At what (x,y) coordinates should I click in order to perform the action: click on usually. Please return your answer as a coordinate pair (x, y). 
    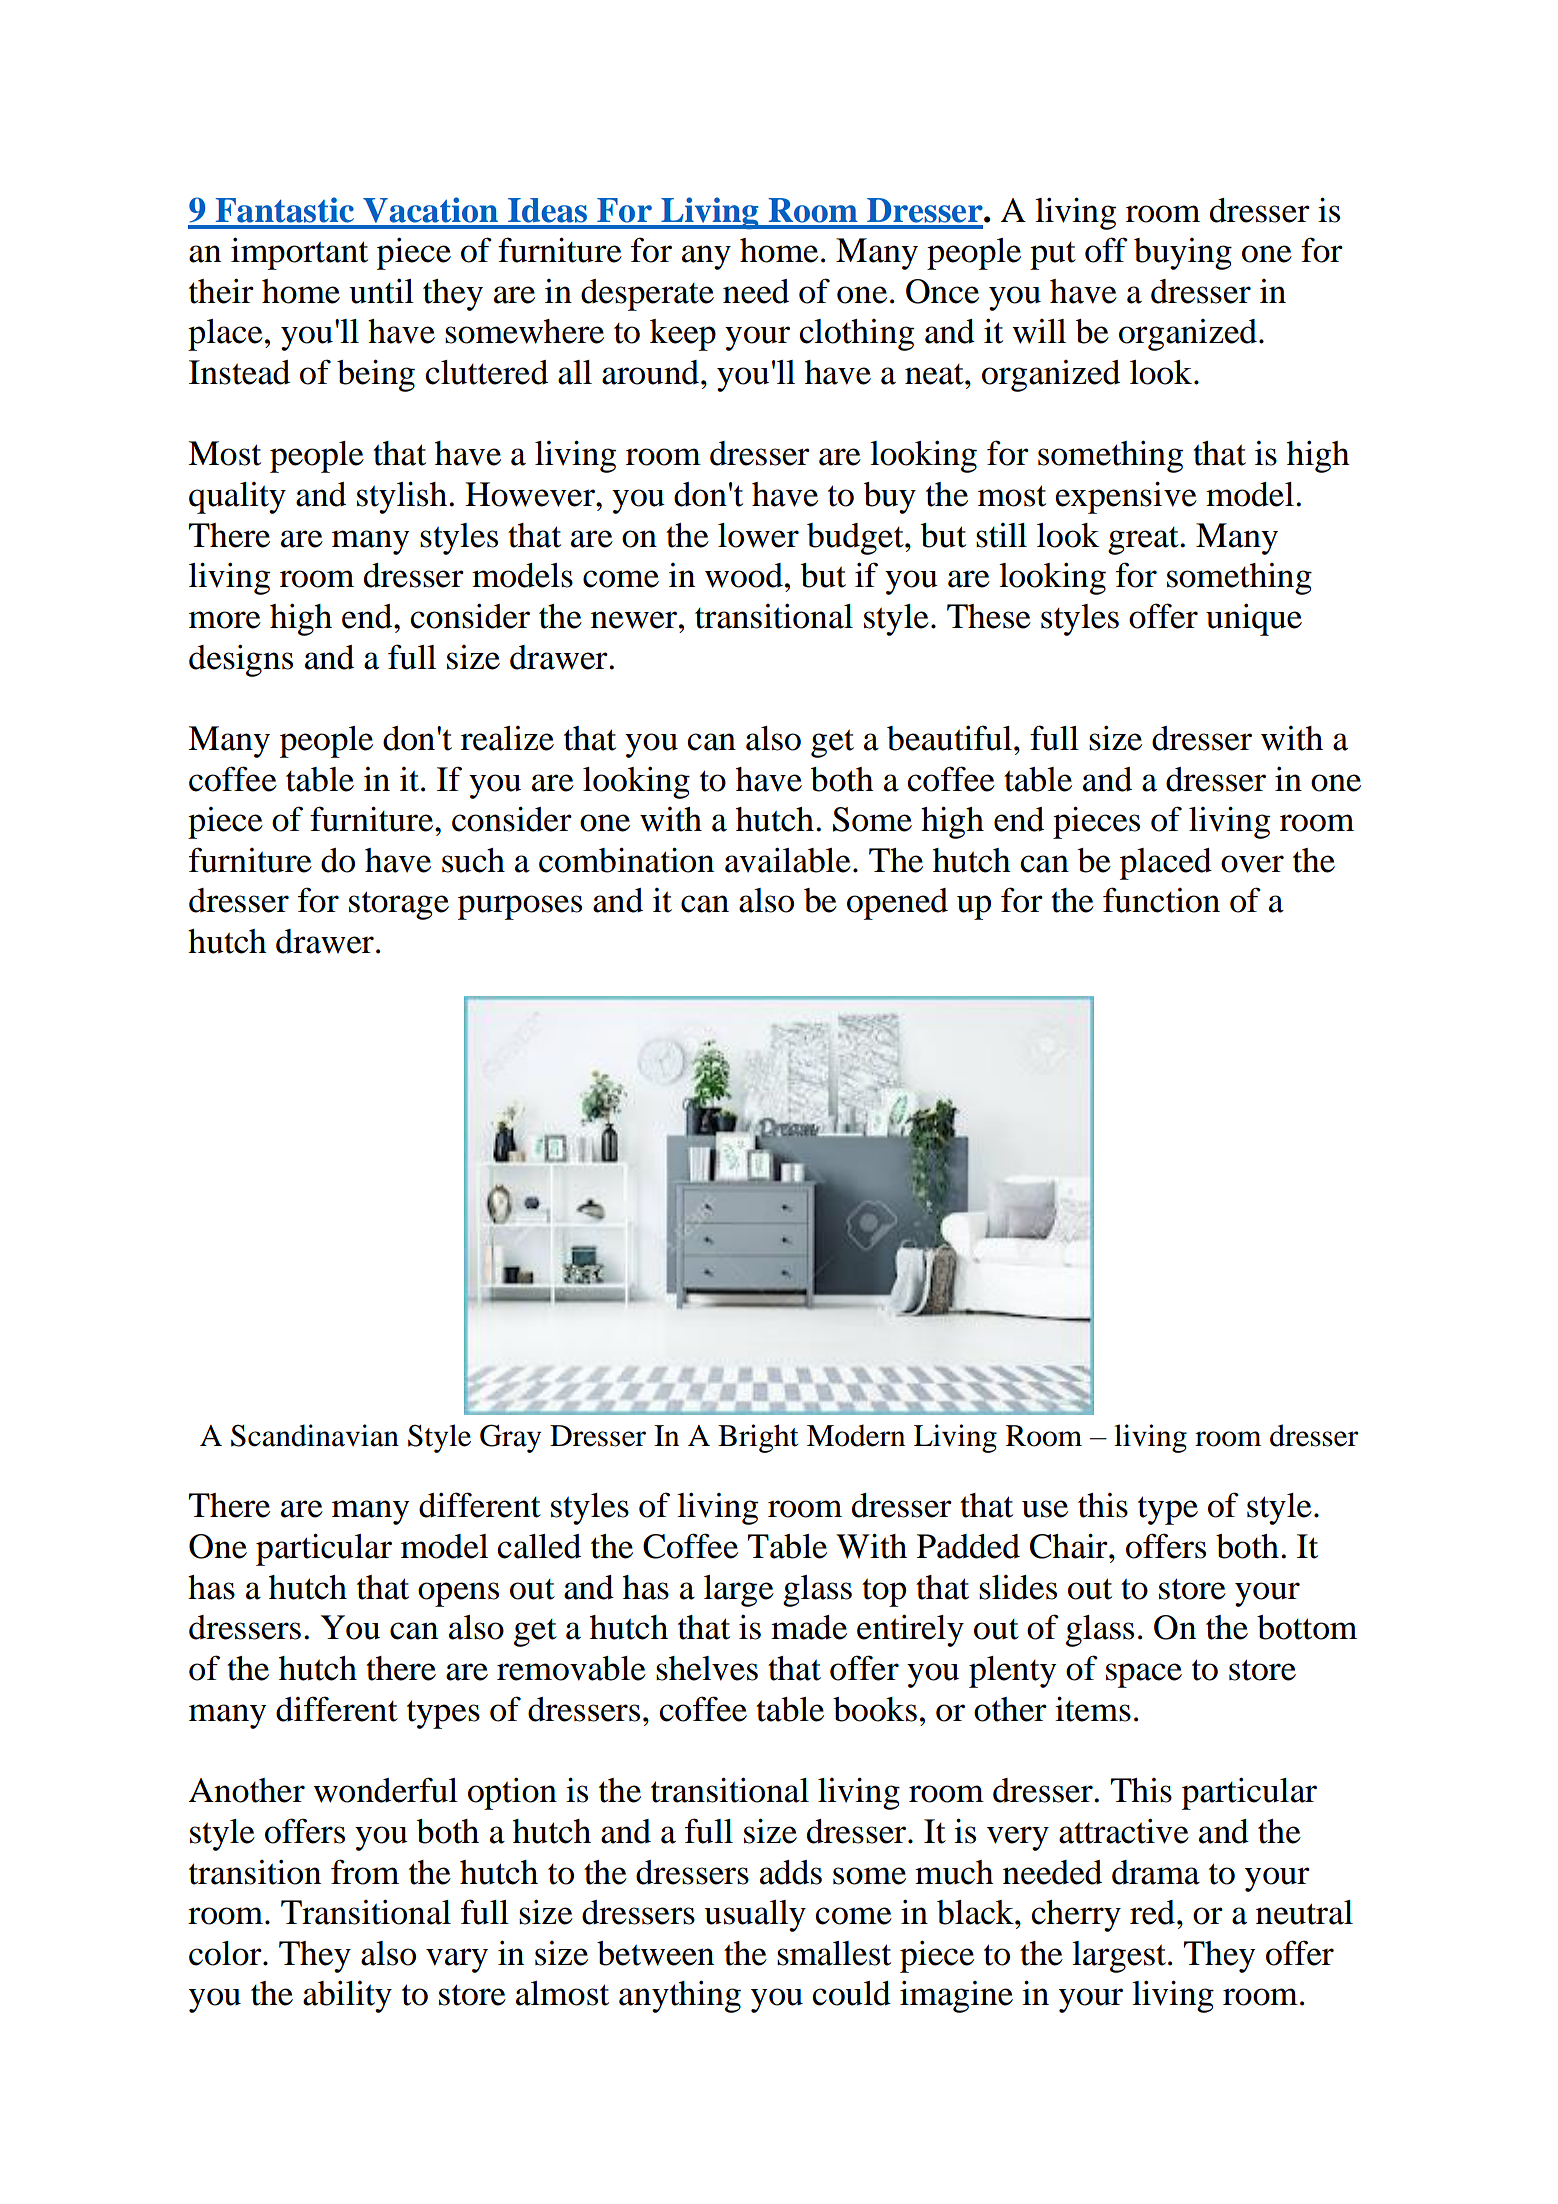
    Looking at the image, I should click on (755, 1916).
